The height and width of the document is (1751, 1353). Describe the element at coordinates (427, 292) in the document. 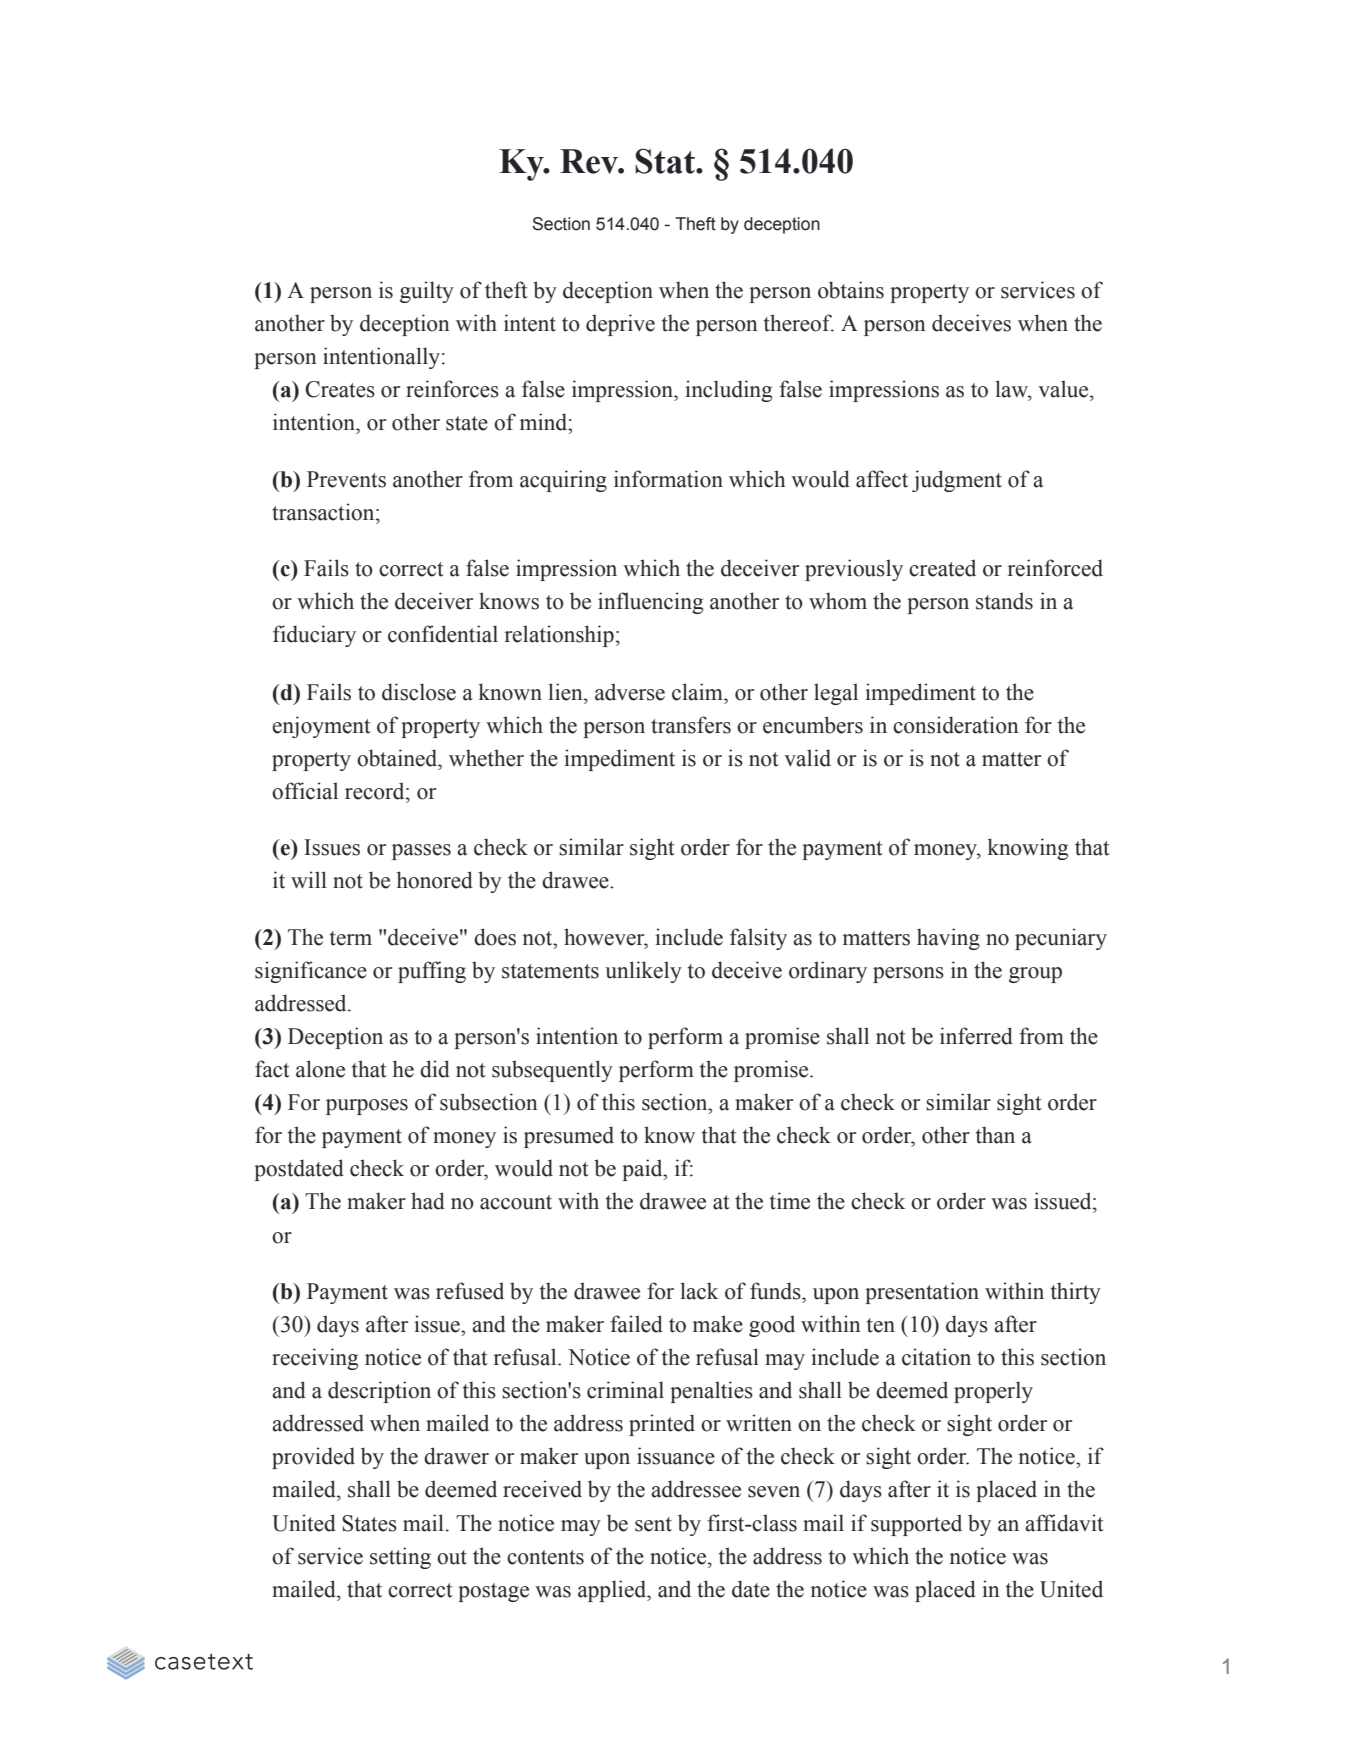

I see `guilty` at that location.
